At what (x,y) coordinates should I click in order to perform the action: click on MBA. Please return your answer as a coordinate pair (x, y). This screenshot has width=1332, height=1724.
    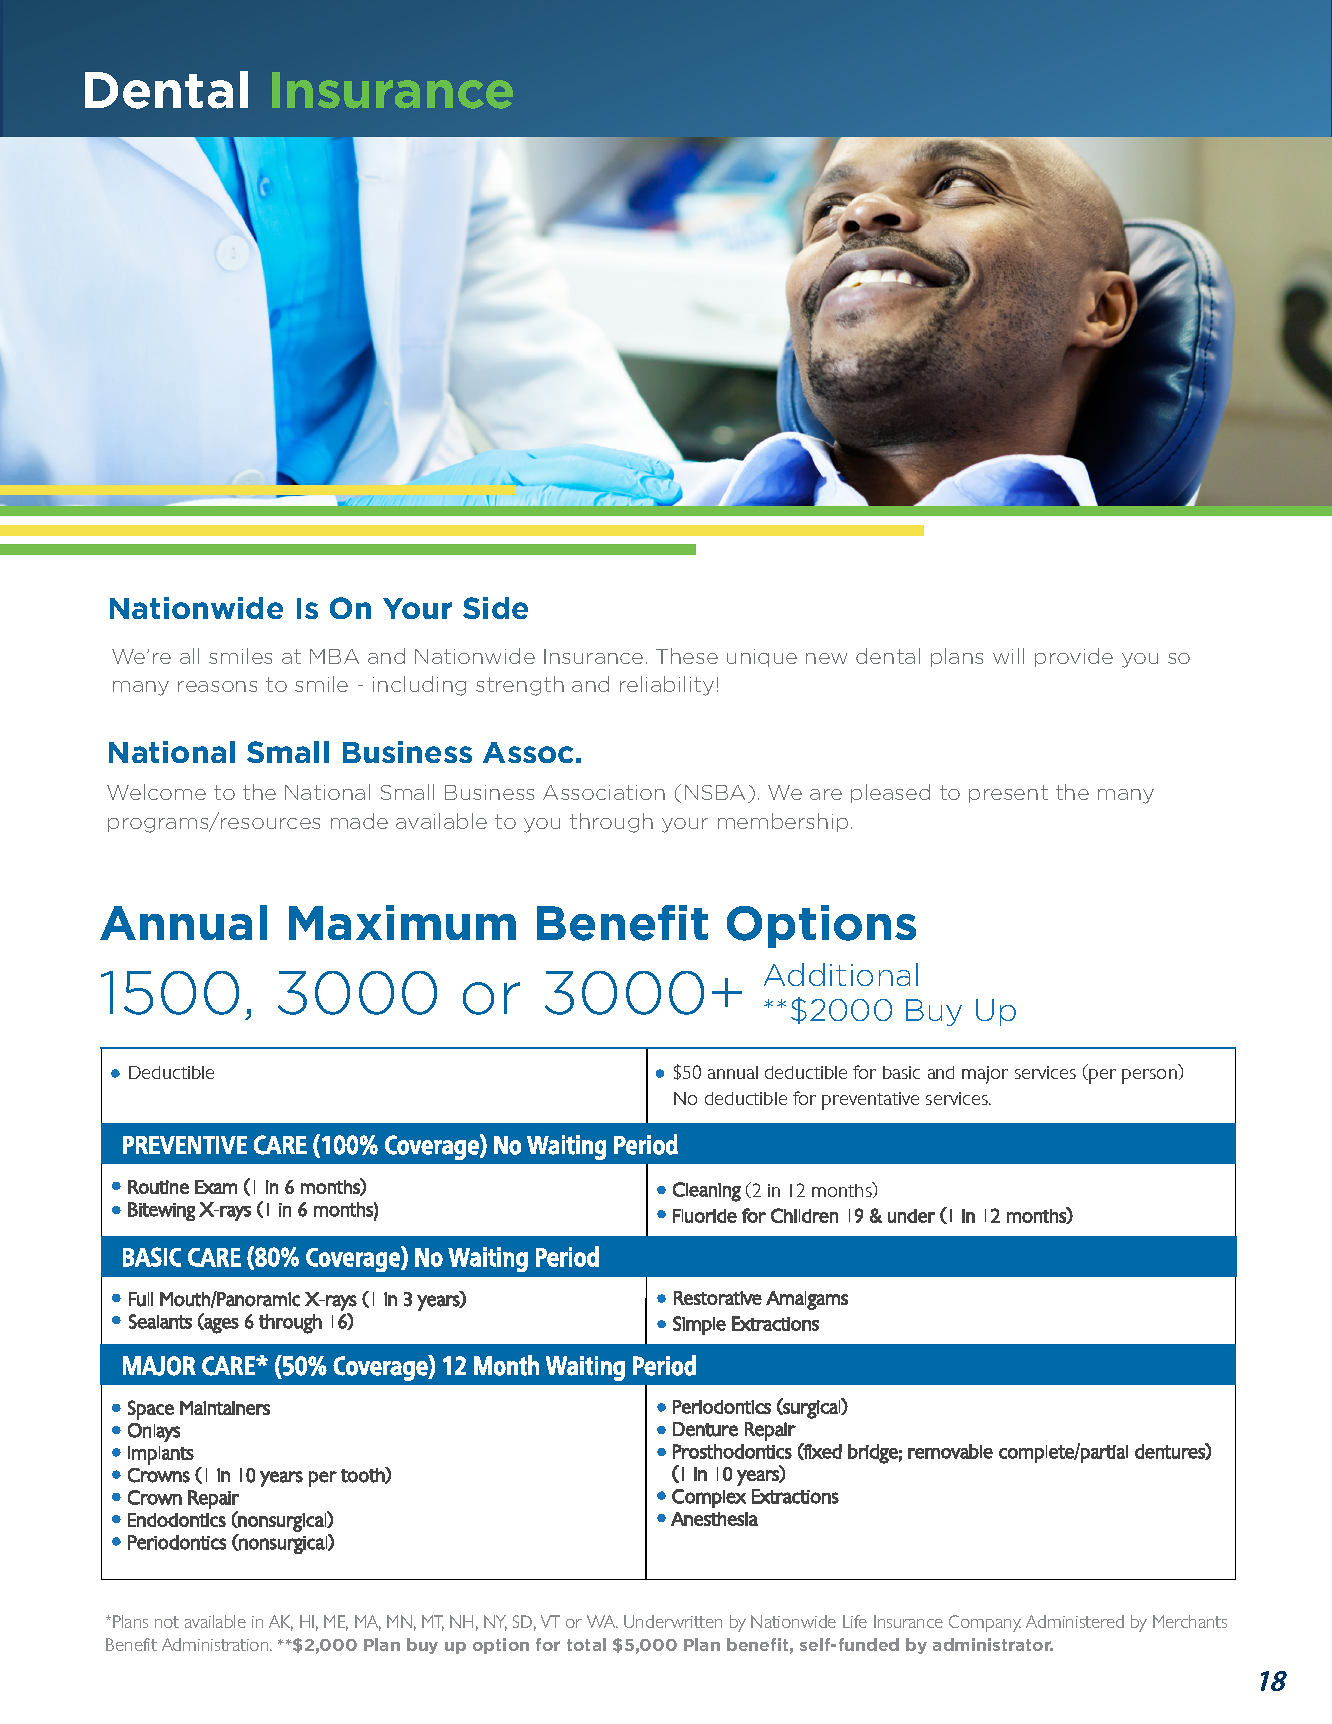
    Looking at the image, I should click on (334, 656).
